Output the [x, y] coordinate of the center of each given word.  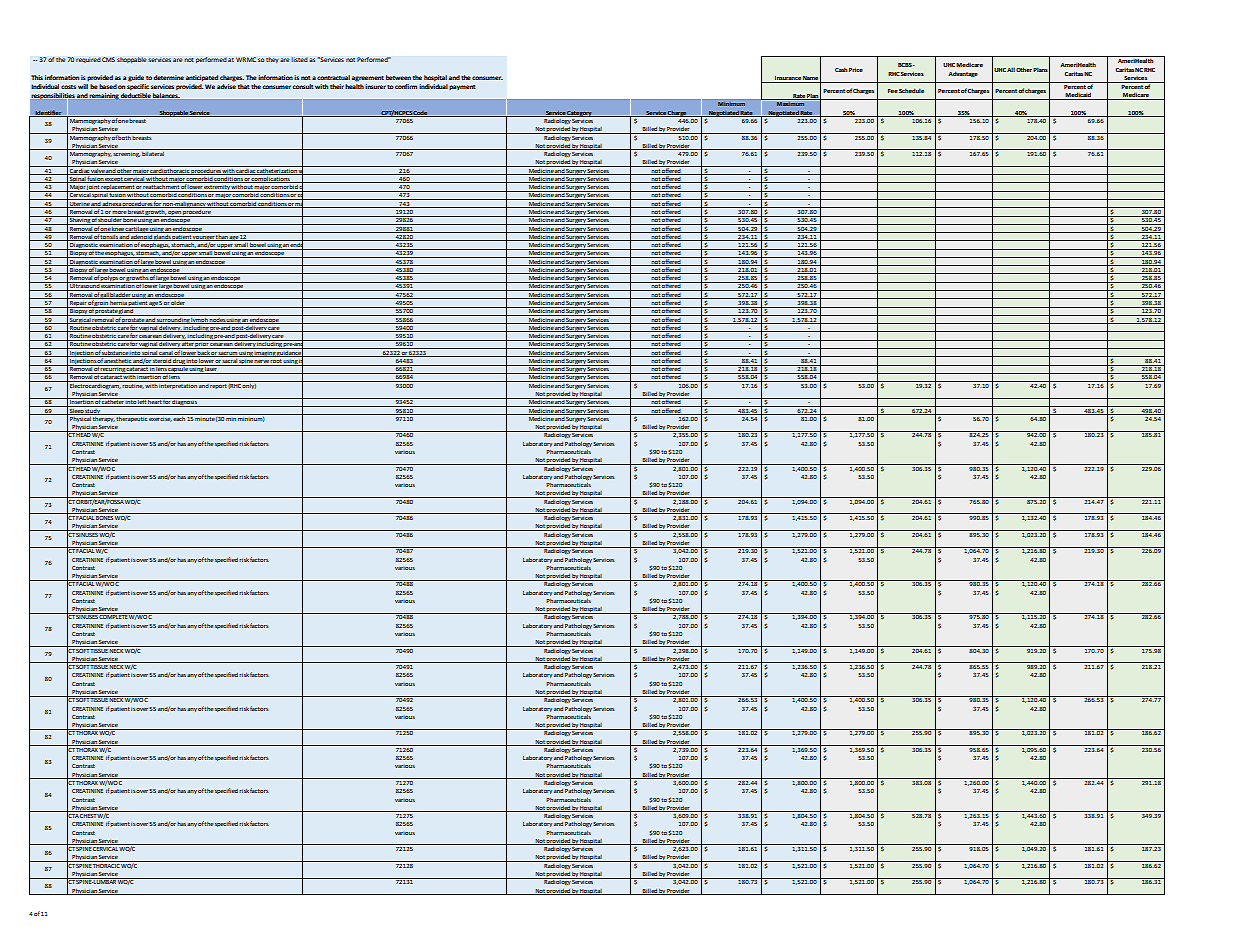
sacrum [228, 354]
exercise [160, 418]
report [218, 386]
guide [136, 78]
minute [205, 417]
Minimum [731, 104]
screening [126, 153]
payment [462, 88]
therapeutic [132, 418]
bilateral [153, 152]
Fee [893, 91]
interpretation [178, 385]
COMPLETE [113, 616]
